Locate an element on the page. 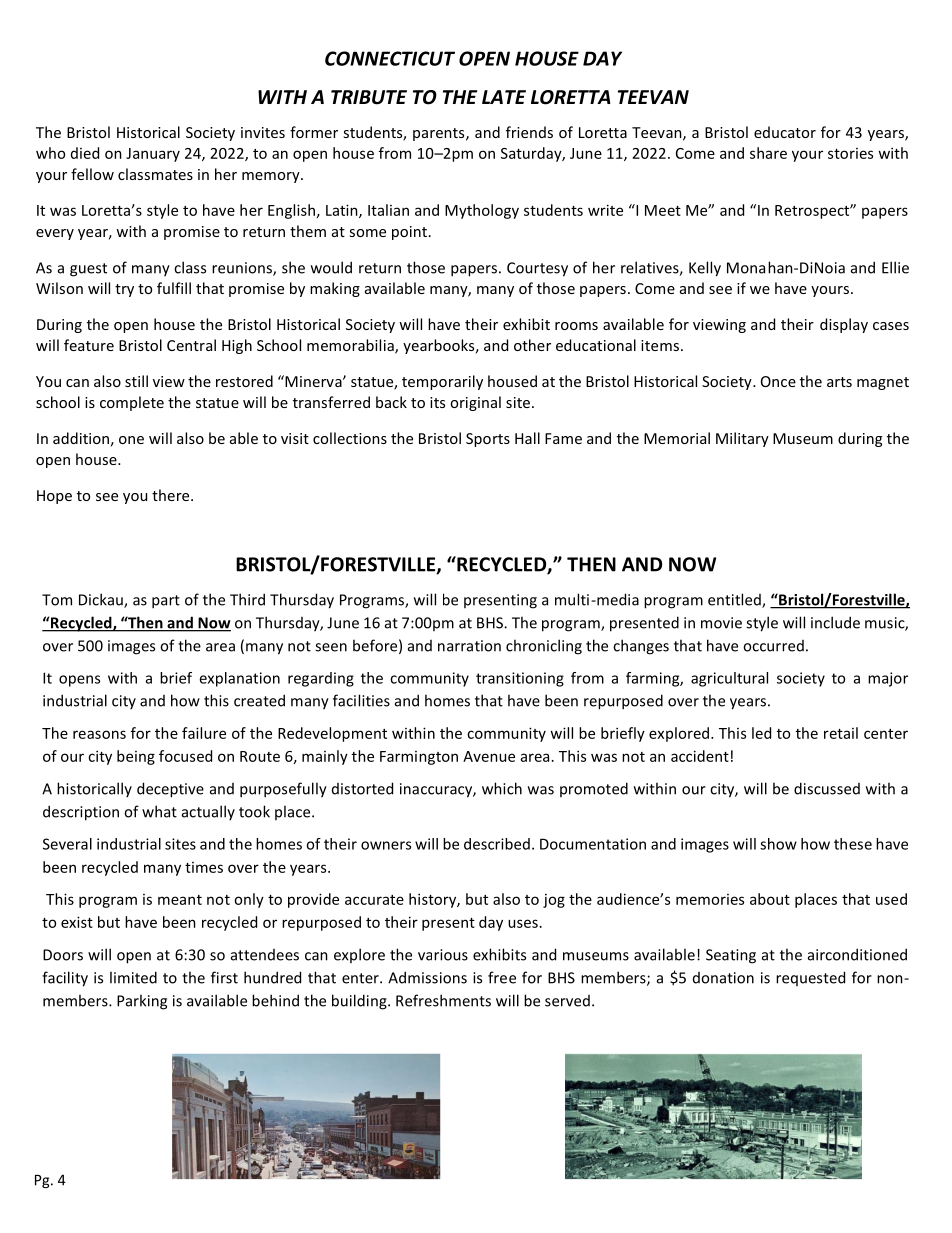  explanation is located at coordinates (239, 679).
